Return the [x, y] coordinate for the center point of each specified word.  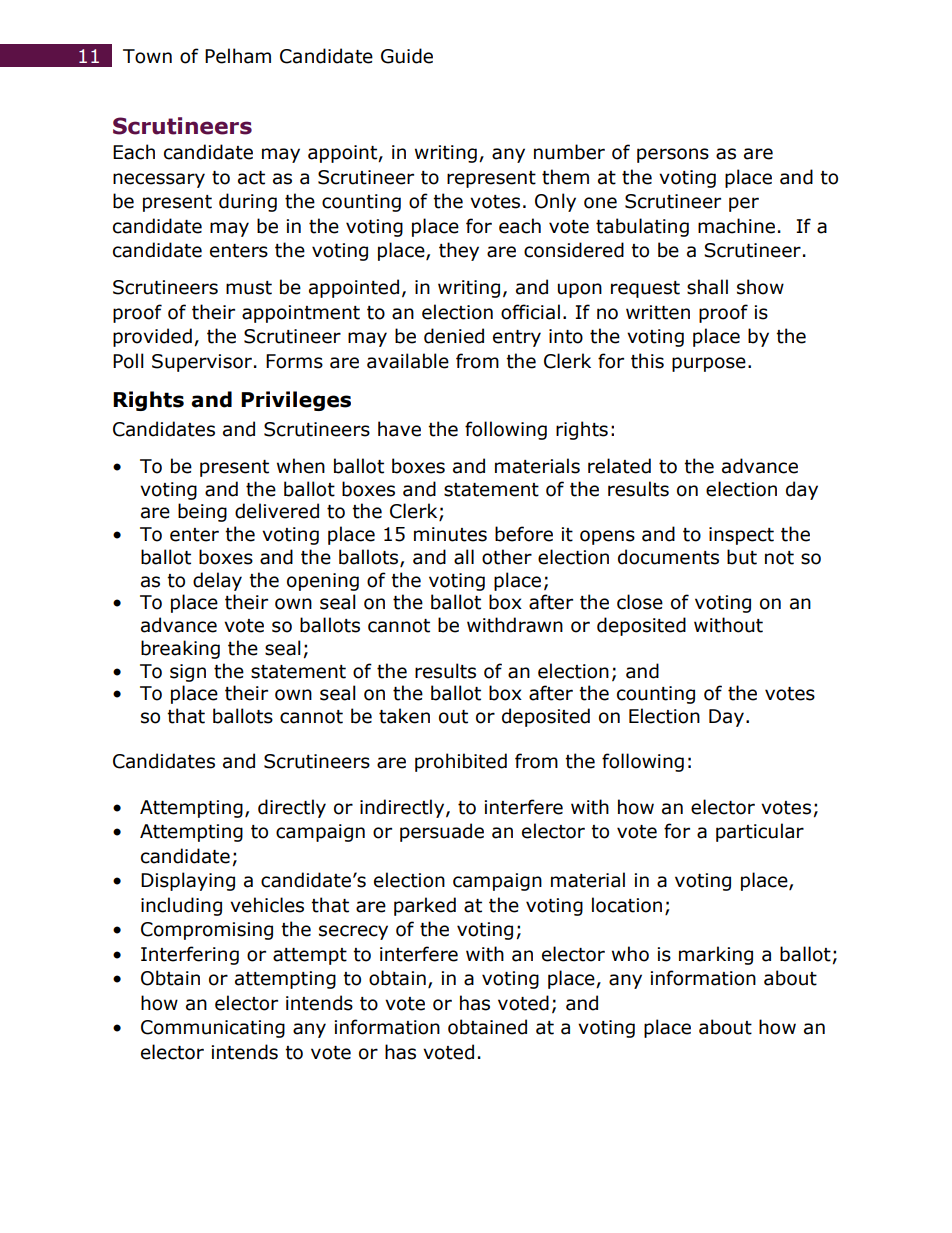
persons [673, 155]
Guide [407, 56]
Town [147, 56]
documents [668, 557]
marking [716, 955]
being [202, 512]
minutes [450, 534]
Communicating [213, 1029]
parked [425, 906]
